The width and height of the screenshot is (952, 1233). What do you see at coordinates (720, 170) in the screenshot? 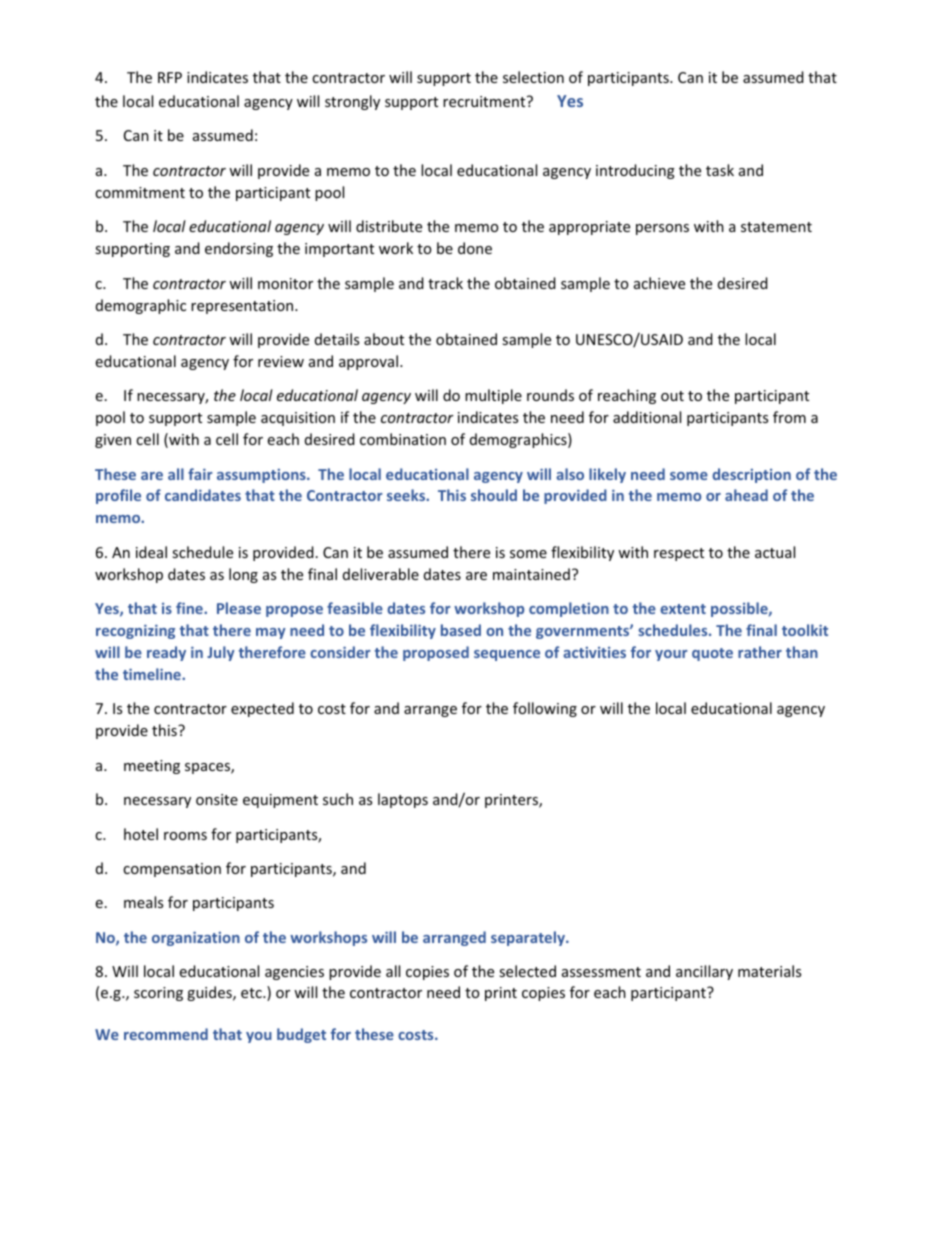
I see `task` at bounding box center [720, 170].
